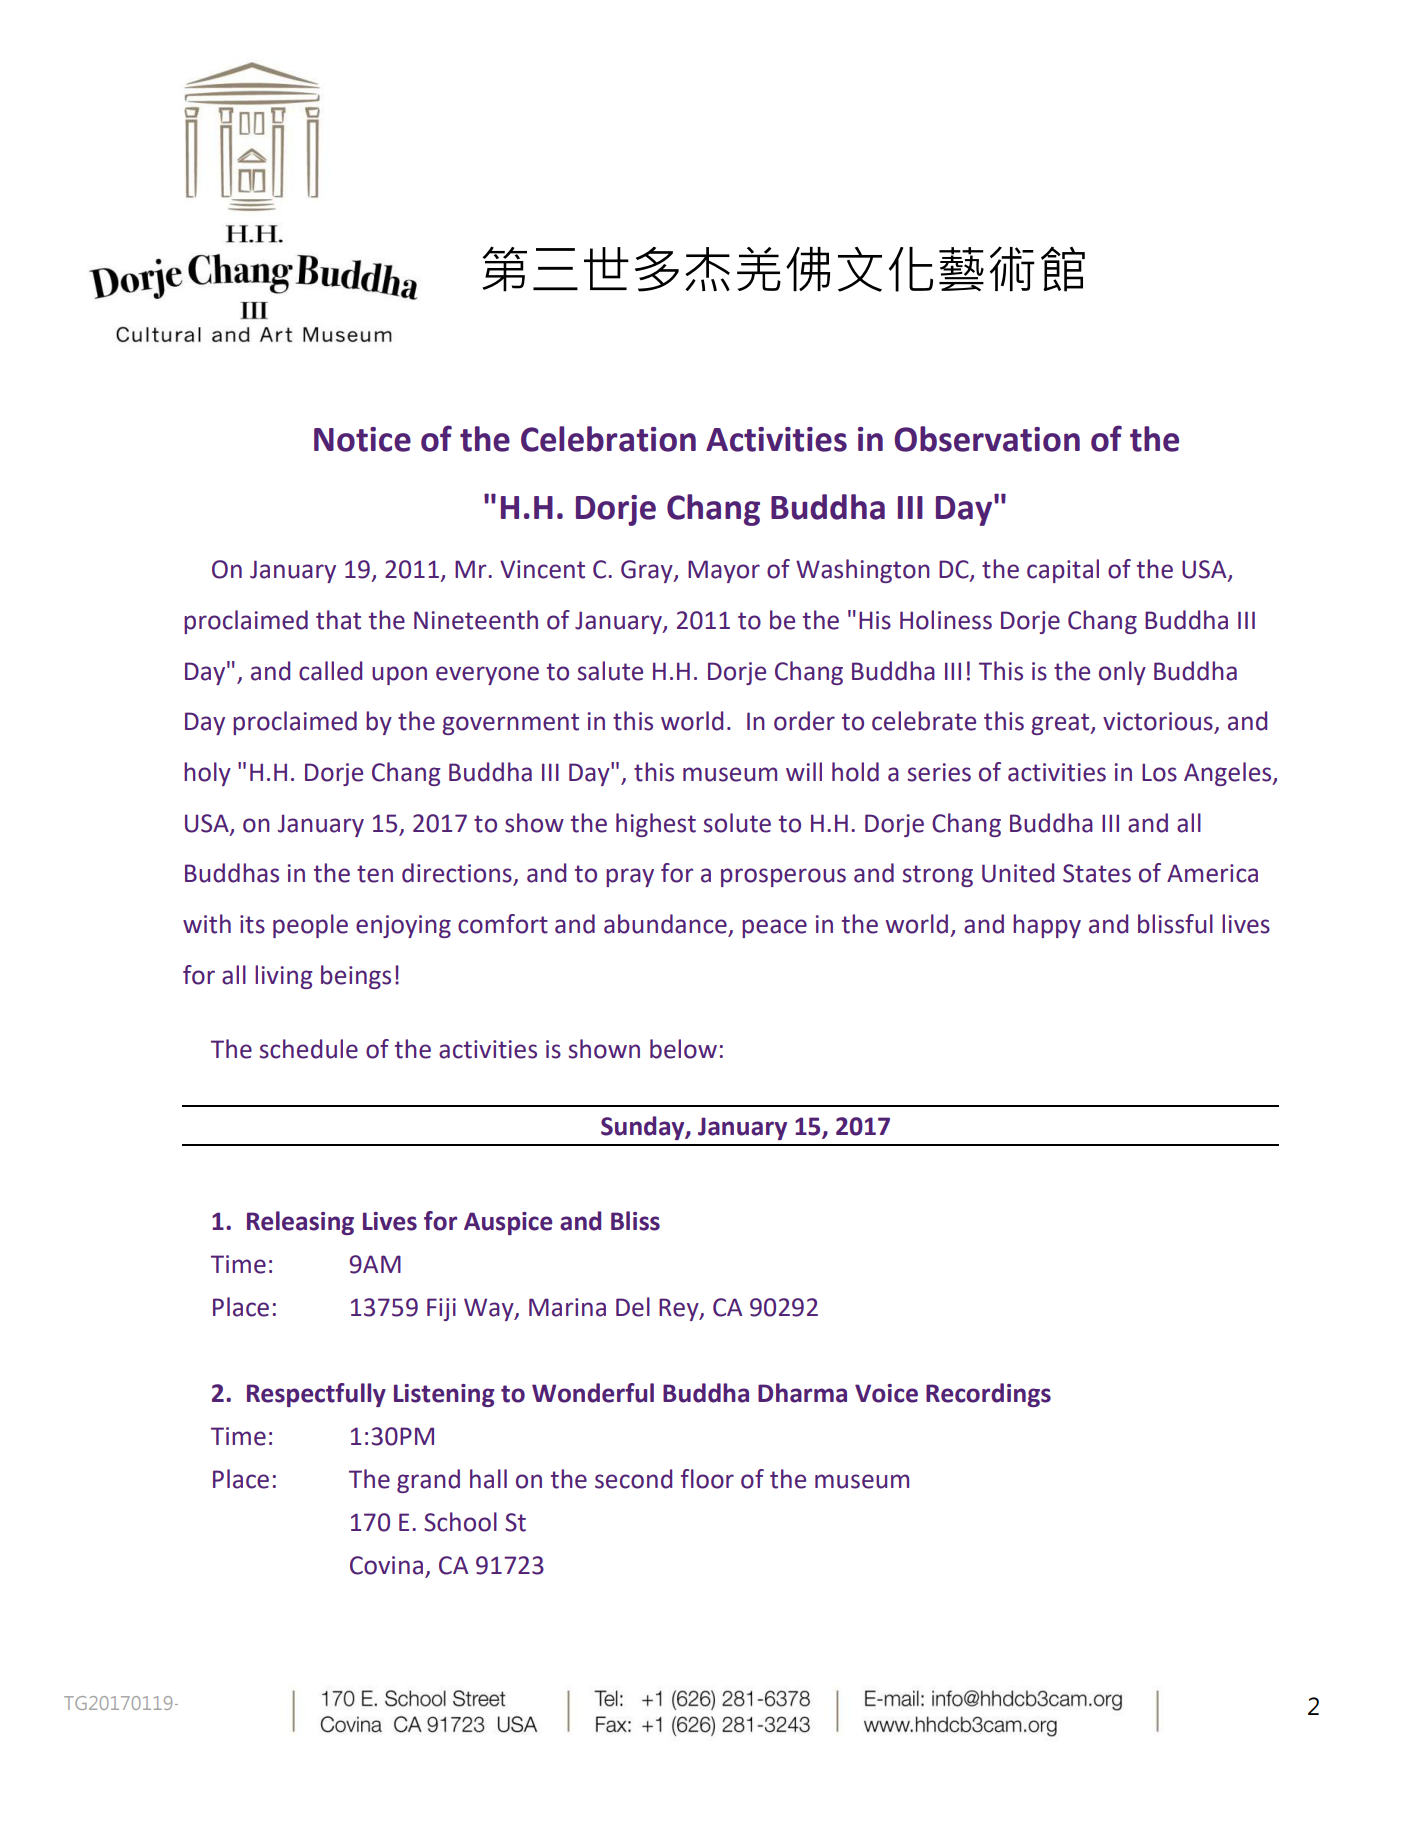 The width and height of the screenshot is (1412, 1828). What do you see at coordinates (987, 439) in the screenshot?
I see `Observation` at bounding box center [987, 439].
